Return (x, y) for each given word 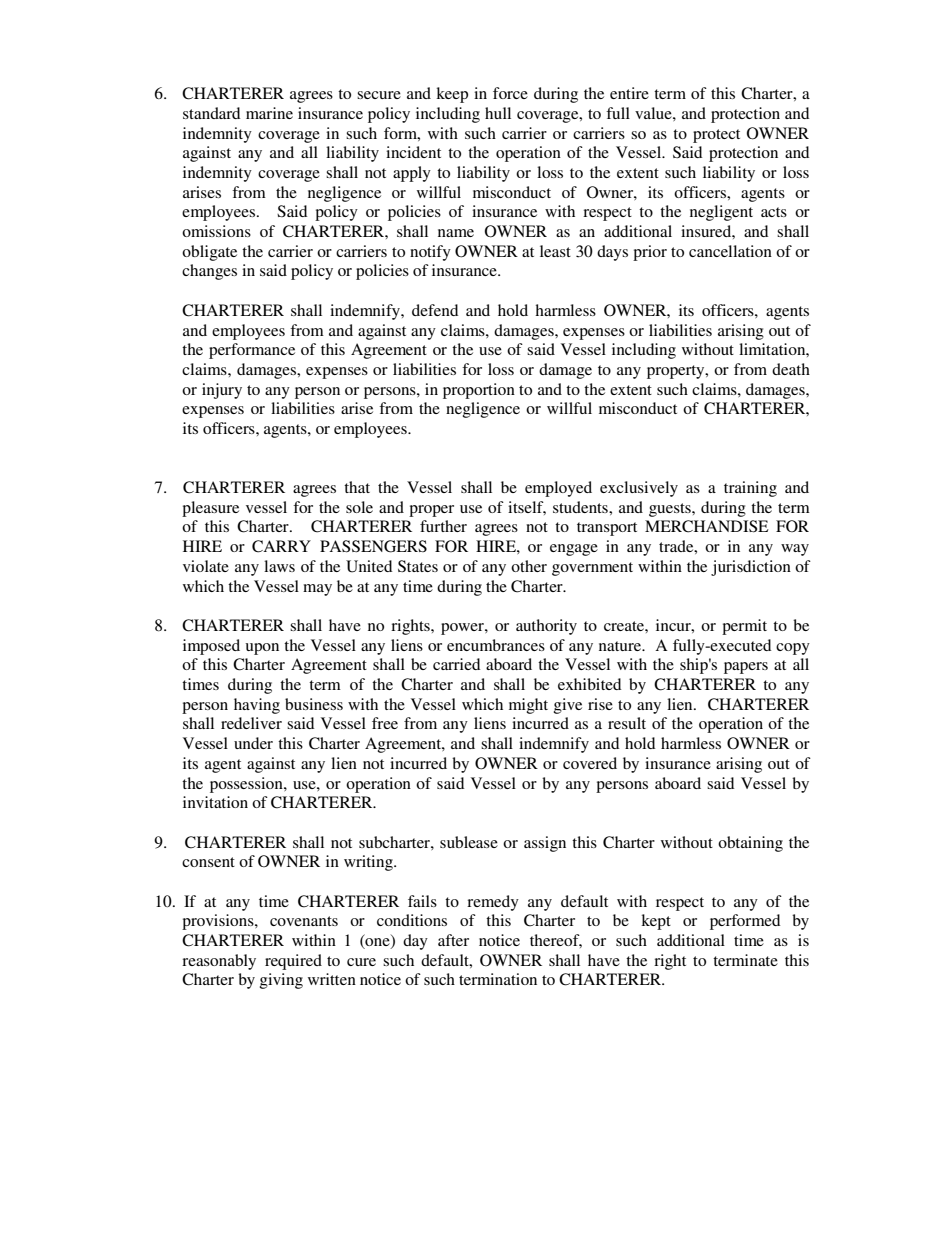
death (791, 369)
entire (629, 93)
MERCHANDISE (707, 526)
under (253, 743)
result (627, 723)
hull (498, 113)
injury (222, 391)
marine (269, 113)
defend (435, 310)
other (529, 566)
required (293, 962)
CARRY (281, 546)
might (528, 706)
